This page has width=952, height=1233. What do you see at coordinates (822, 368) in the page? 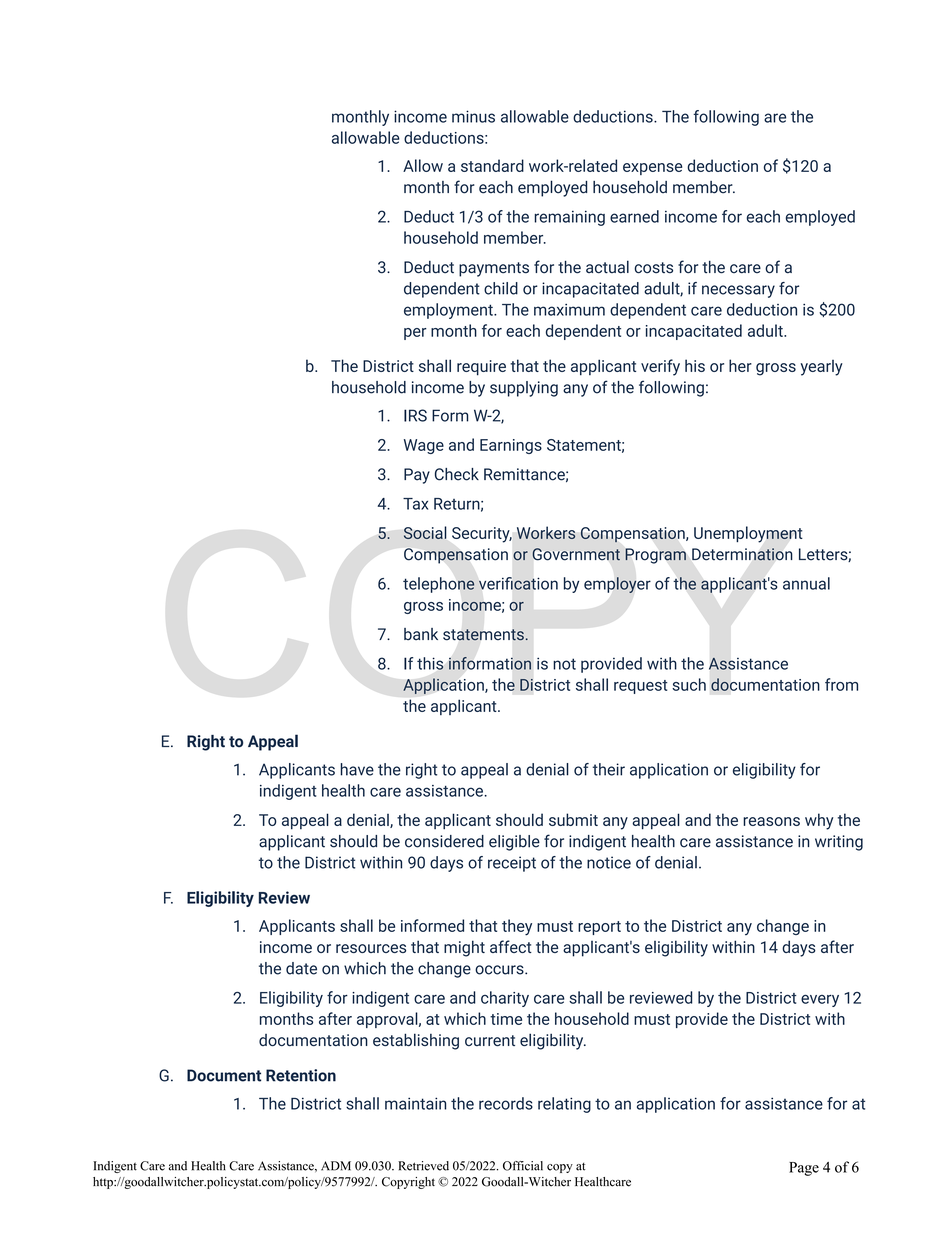
I see `yearly` at bounding box center [822, 368].
